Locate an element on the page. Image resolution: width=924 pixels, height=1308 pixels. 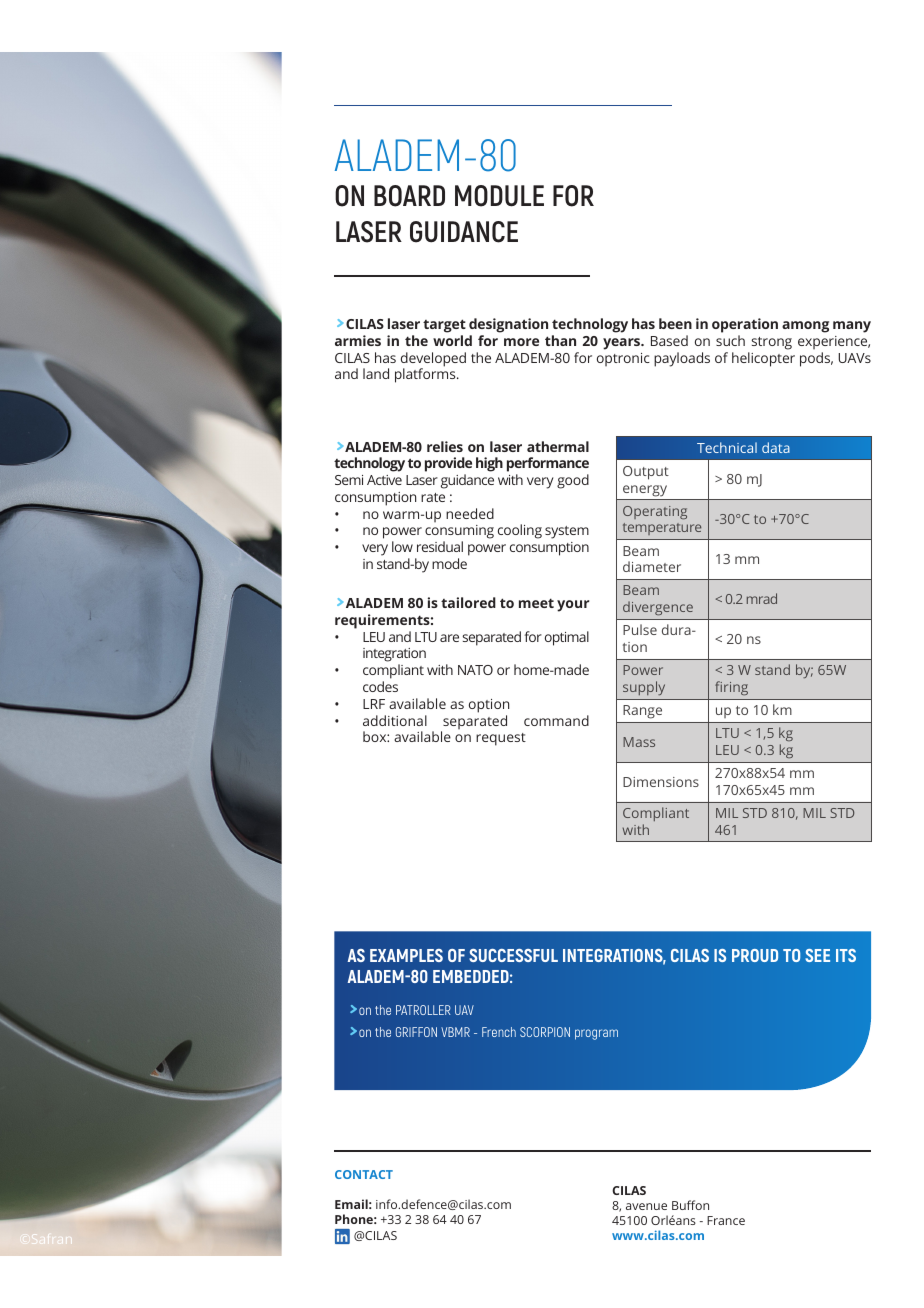
firing is located at coordinates (731, 688).
